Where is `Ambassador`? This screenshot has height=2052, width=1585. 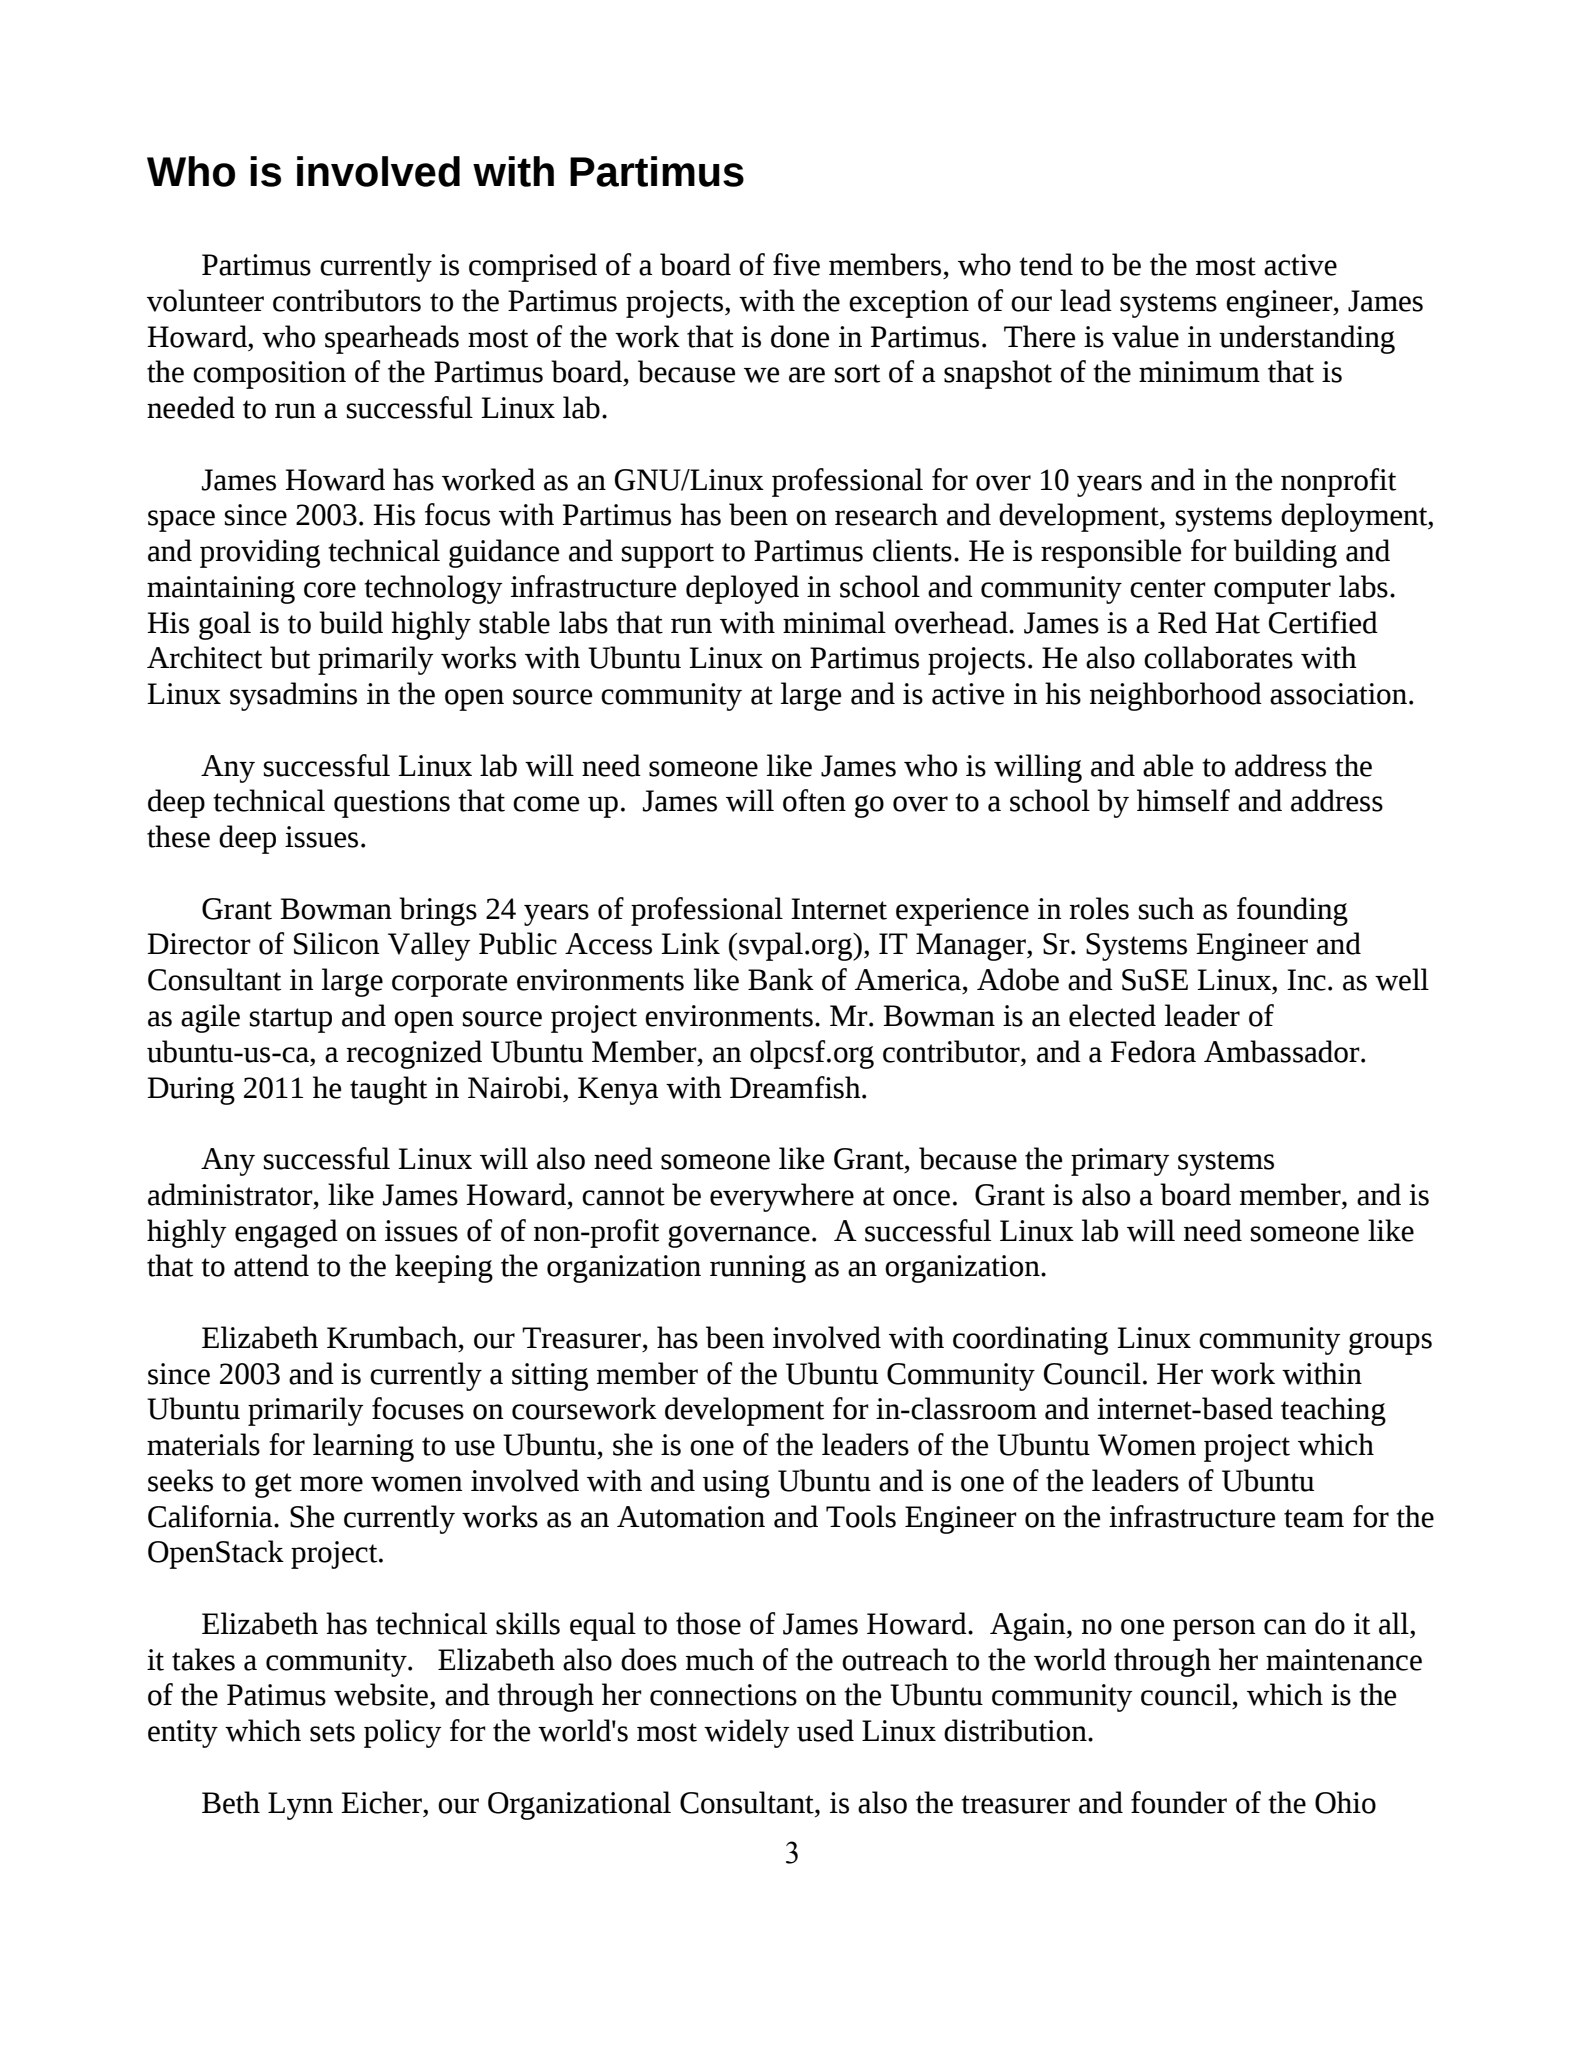
Ambassador is located at coordinates (1283, 1051).
